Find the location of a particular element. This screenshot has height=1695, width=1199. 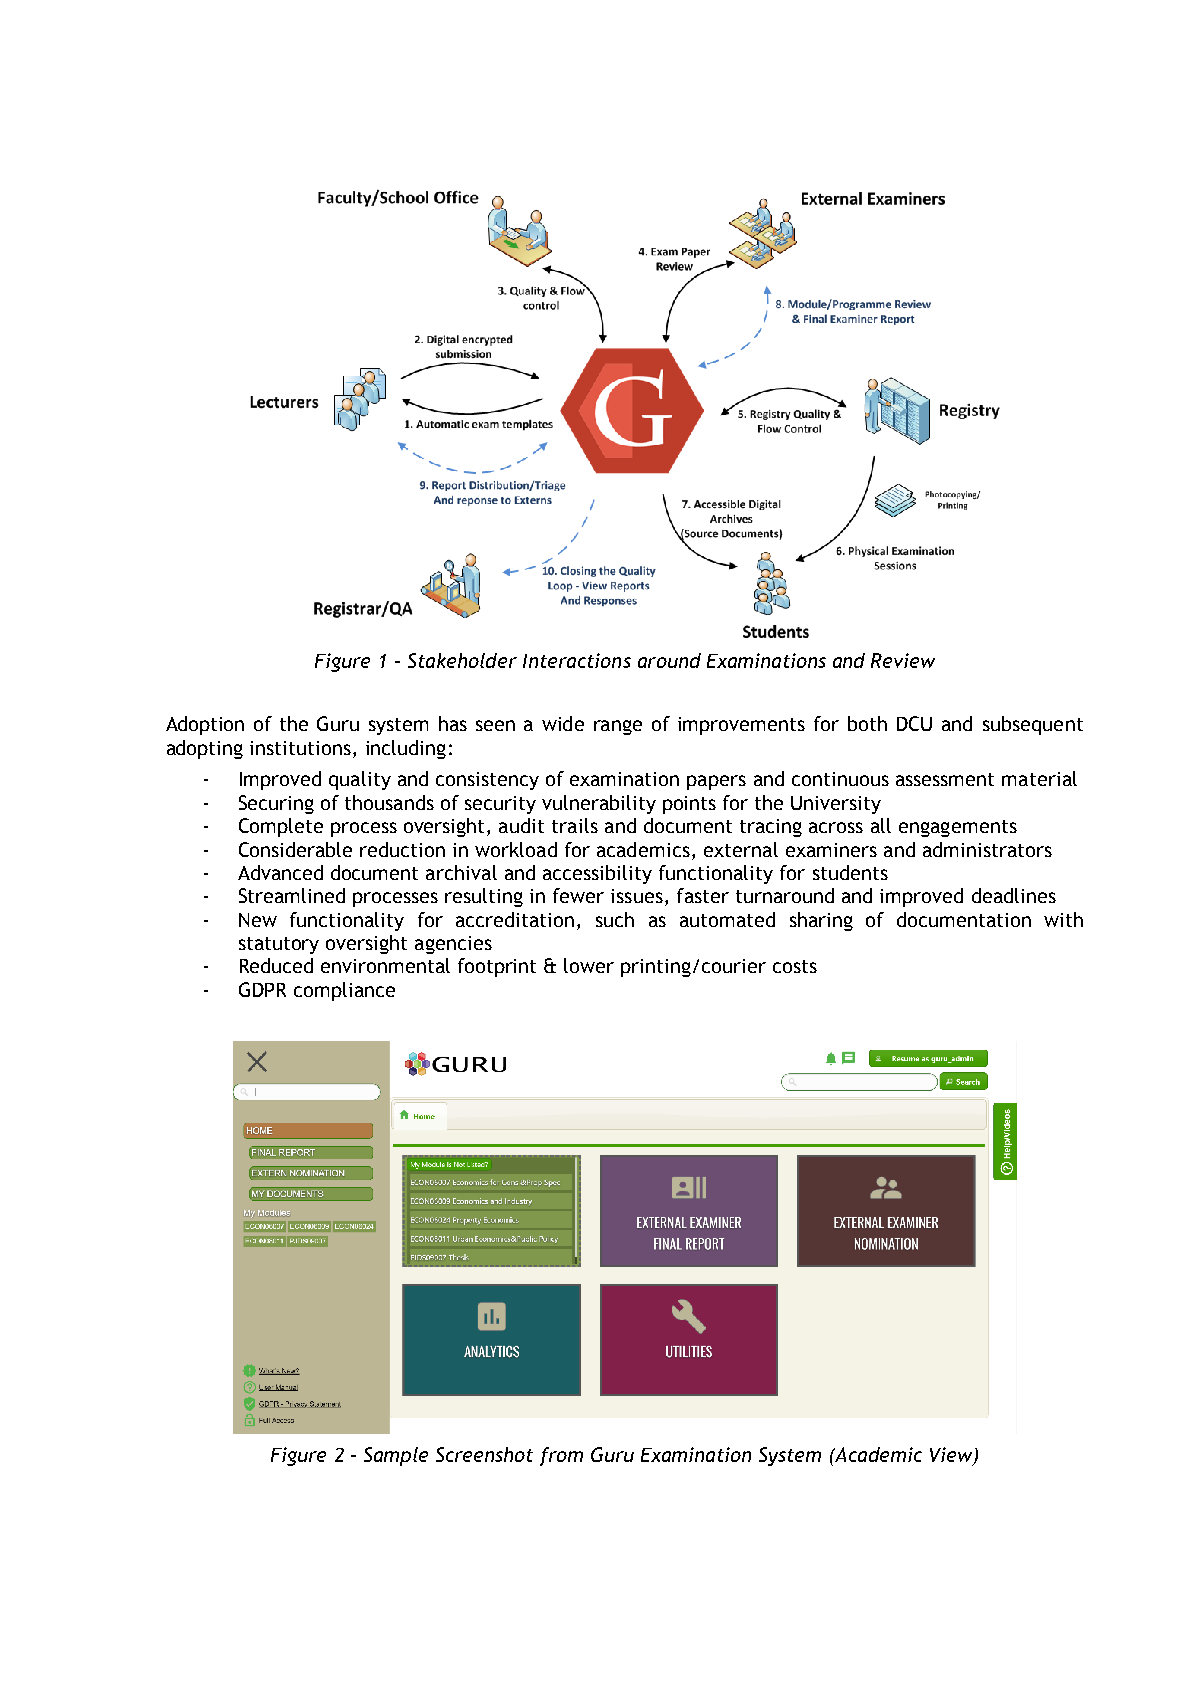

Adoption is located at coordinates (205, 725).
